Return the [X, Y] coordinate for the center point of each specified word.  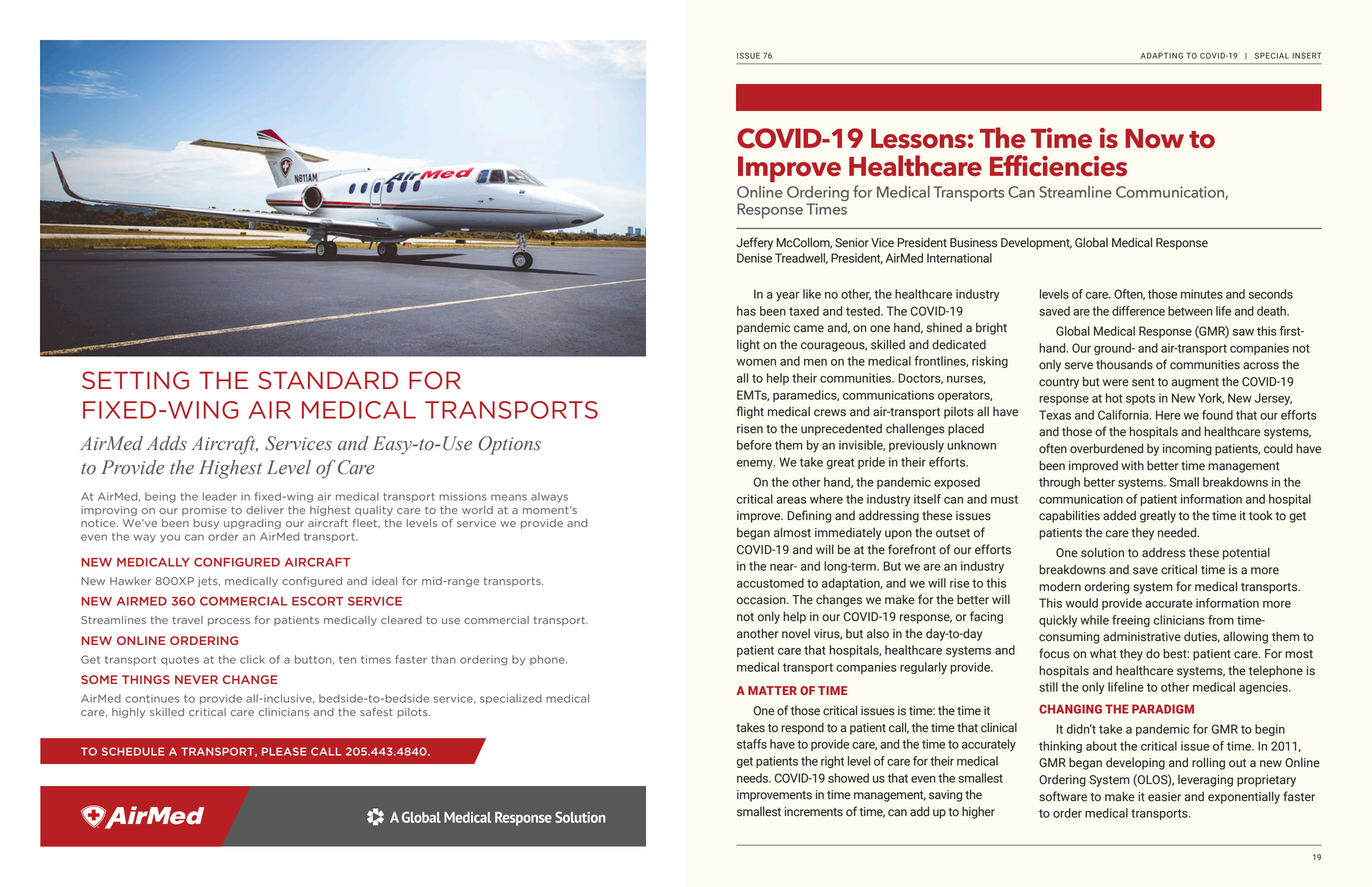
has [746, 311]
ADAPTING [1162, 55]
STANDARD [328, 380]
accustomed [770, 583]
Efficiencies [1058, 165]
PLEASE [284, 751]
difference [1138, 311]
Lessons [918, 138]
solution [1102, 552]
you [170, 538]
